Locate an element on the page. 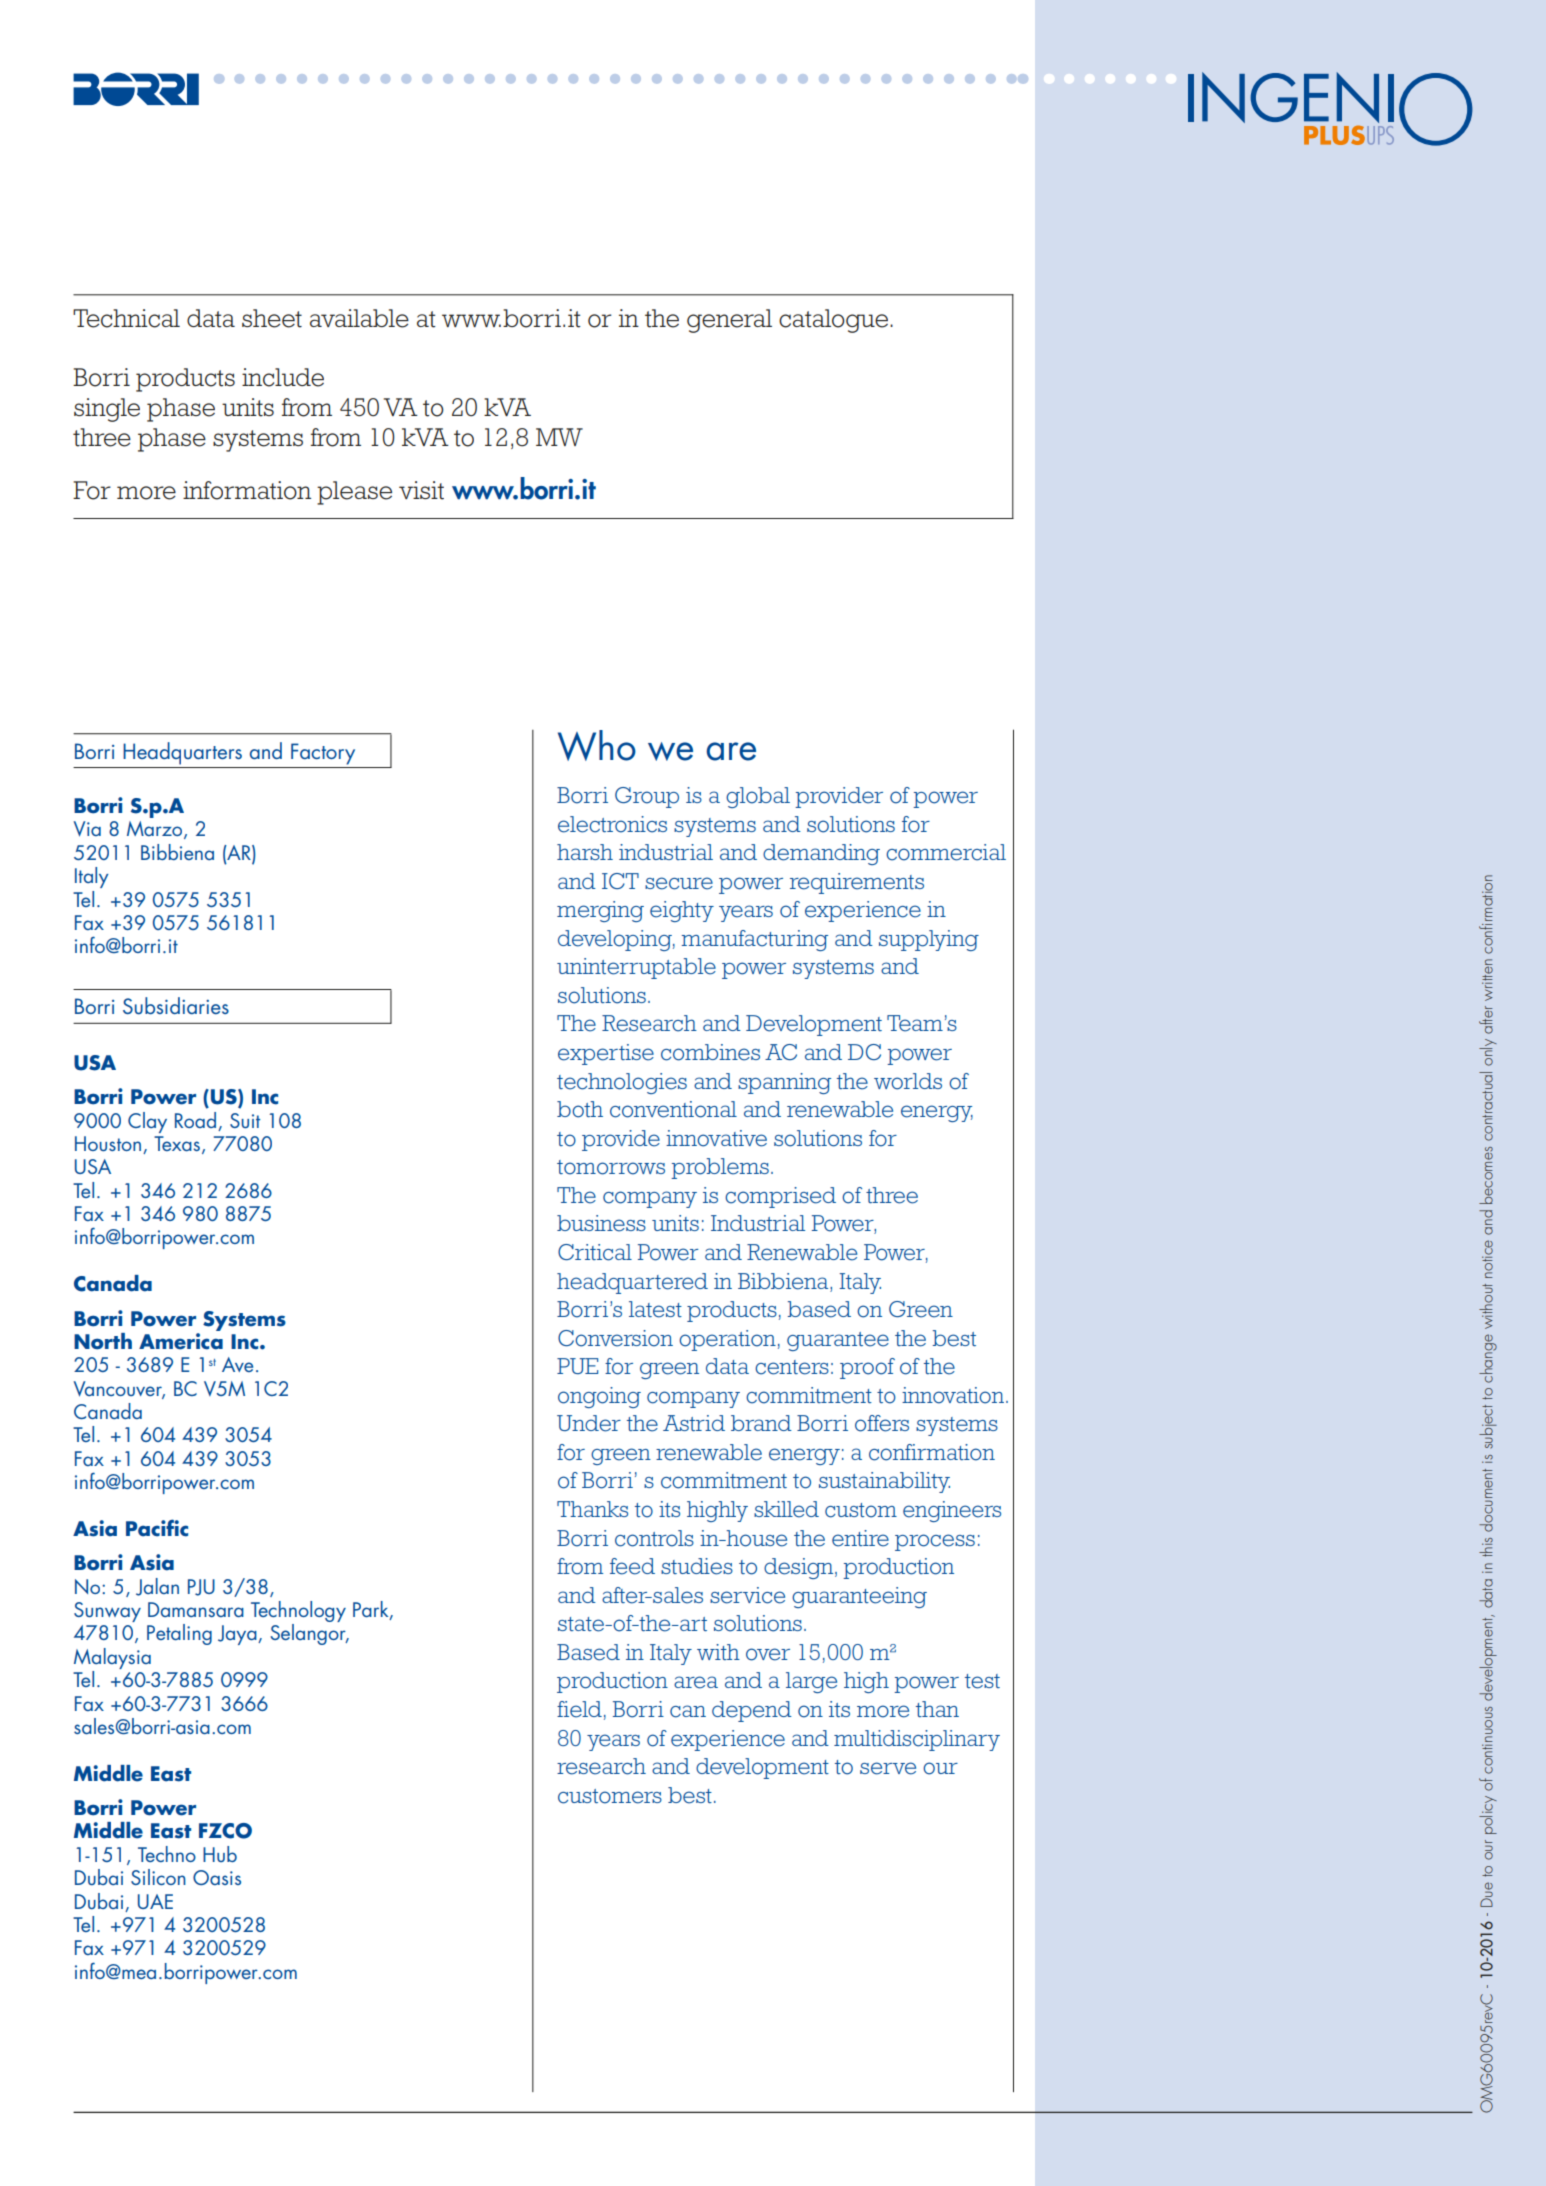 The height and width of the document is (2186, 1546). Road is located at coordinates (195, 1120).
